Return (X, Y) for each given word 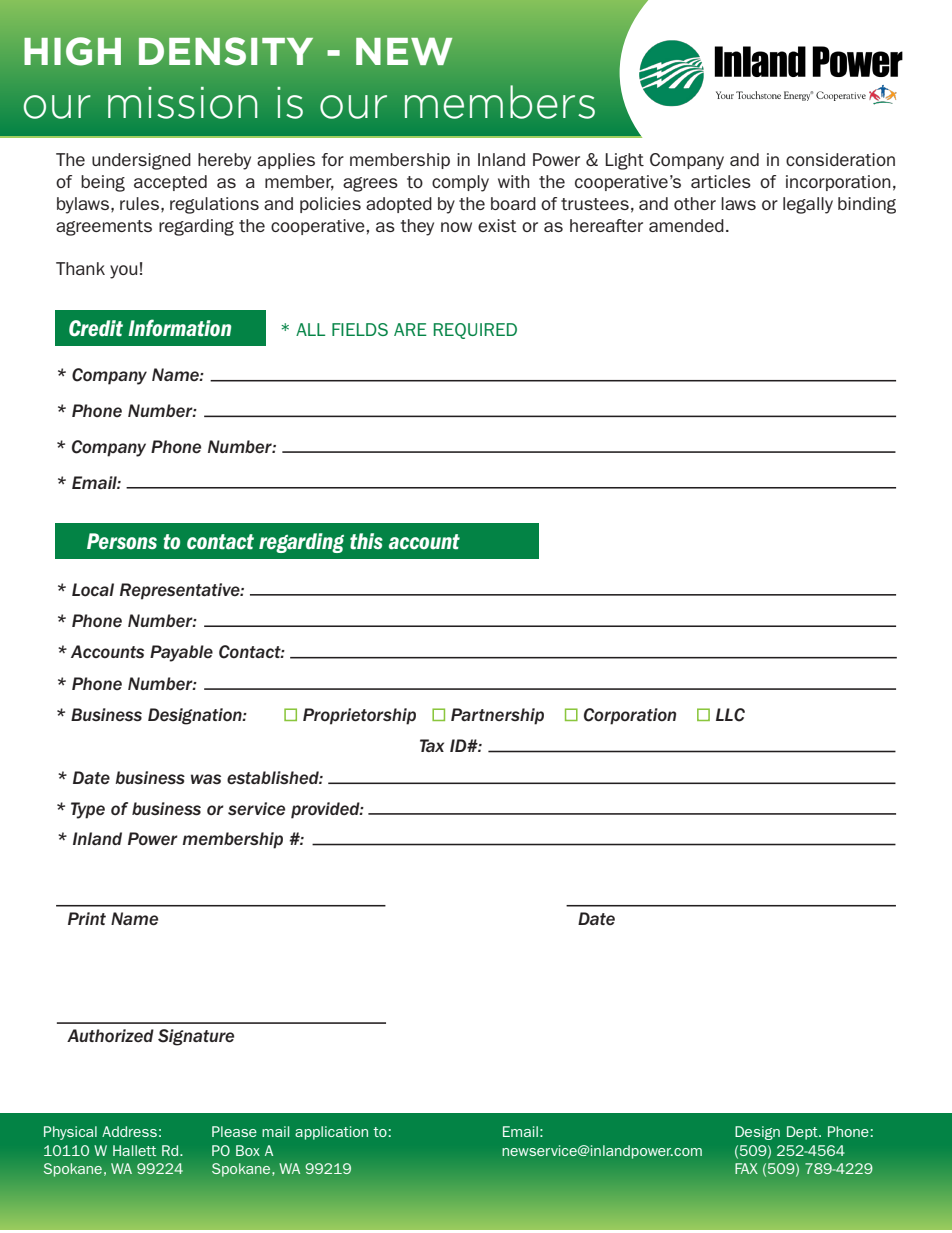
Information (179, 328)
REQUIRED (475, 331)
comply (460, 183)
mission (182, 103)
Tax (432, 745)
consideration (840, 159)
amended (686, 225)
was (206, 779)
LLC (730, 715)
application (331, 1133)
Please (234, 1131)
